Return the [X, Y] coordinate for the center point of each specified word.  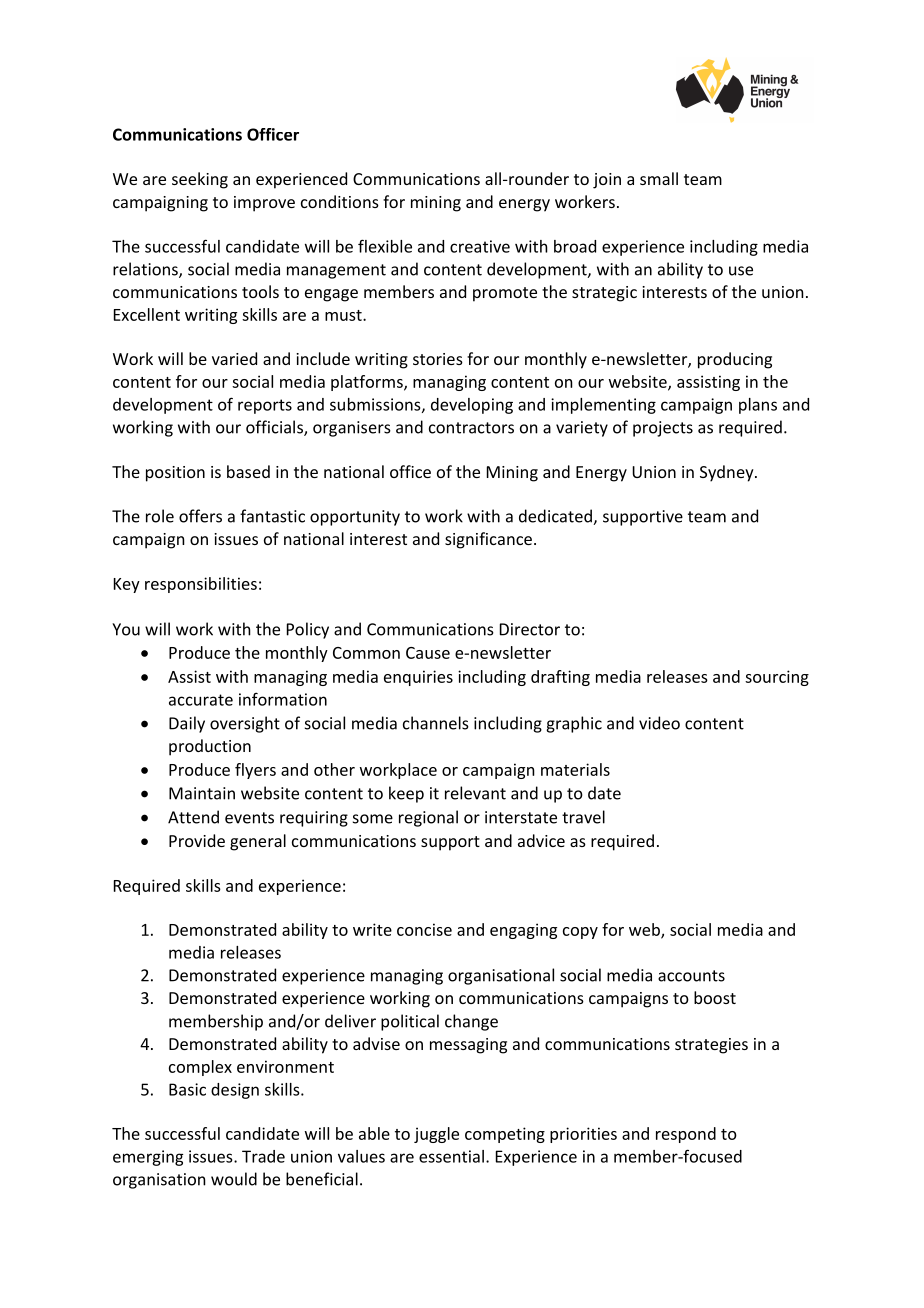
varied [234, 358]
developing [472, 406]
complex [200, 1068]
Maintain [202, 793]
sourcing [777, 678]
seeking [200, 180]
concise [424, 929]
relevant [475, 793]
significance [488, 540]
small [659, 178]
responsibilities [201, 585]
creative [480, 246]
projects [663, 429]
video [659, 723]
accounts [691, 976]
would [234, 1179]
